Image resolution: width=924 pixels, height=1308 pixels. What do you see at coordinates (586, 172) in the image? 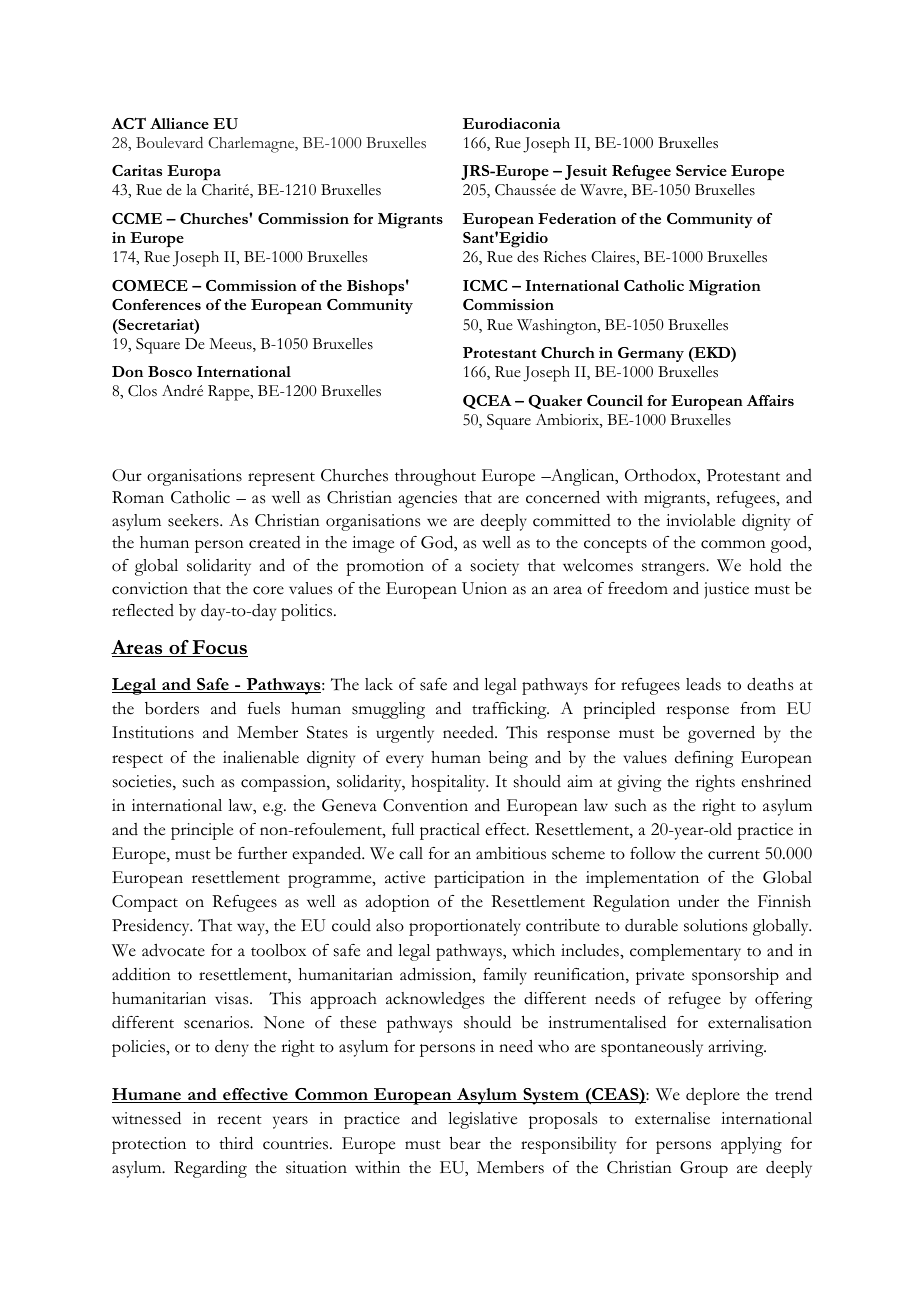
I see `Jesuit` at bounding box center [586, 172].
